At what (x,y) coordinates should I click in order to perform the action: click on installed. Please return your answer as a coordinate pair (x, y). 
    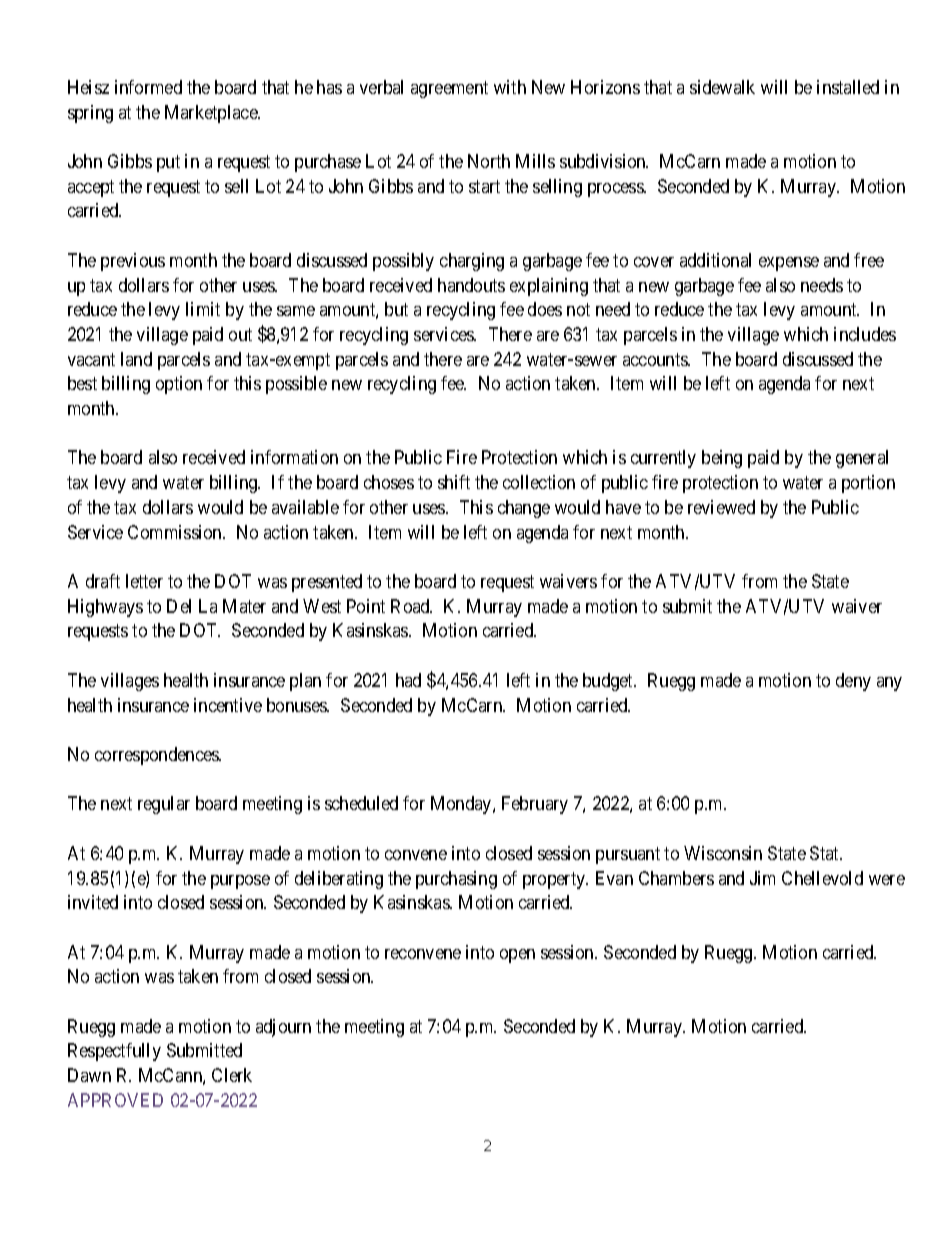
    Looking at the image, I should click on (848, 87).
